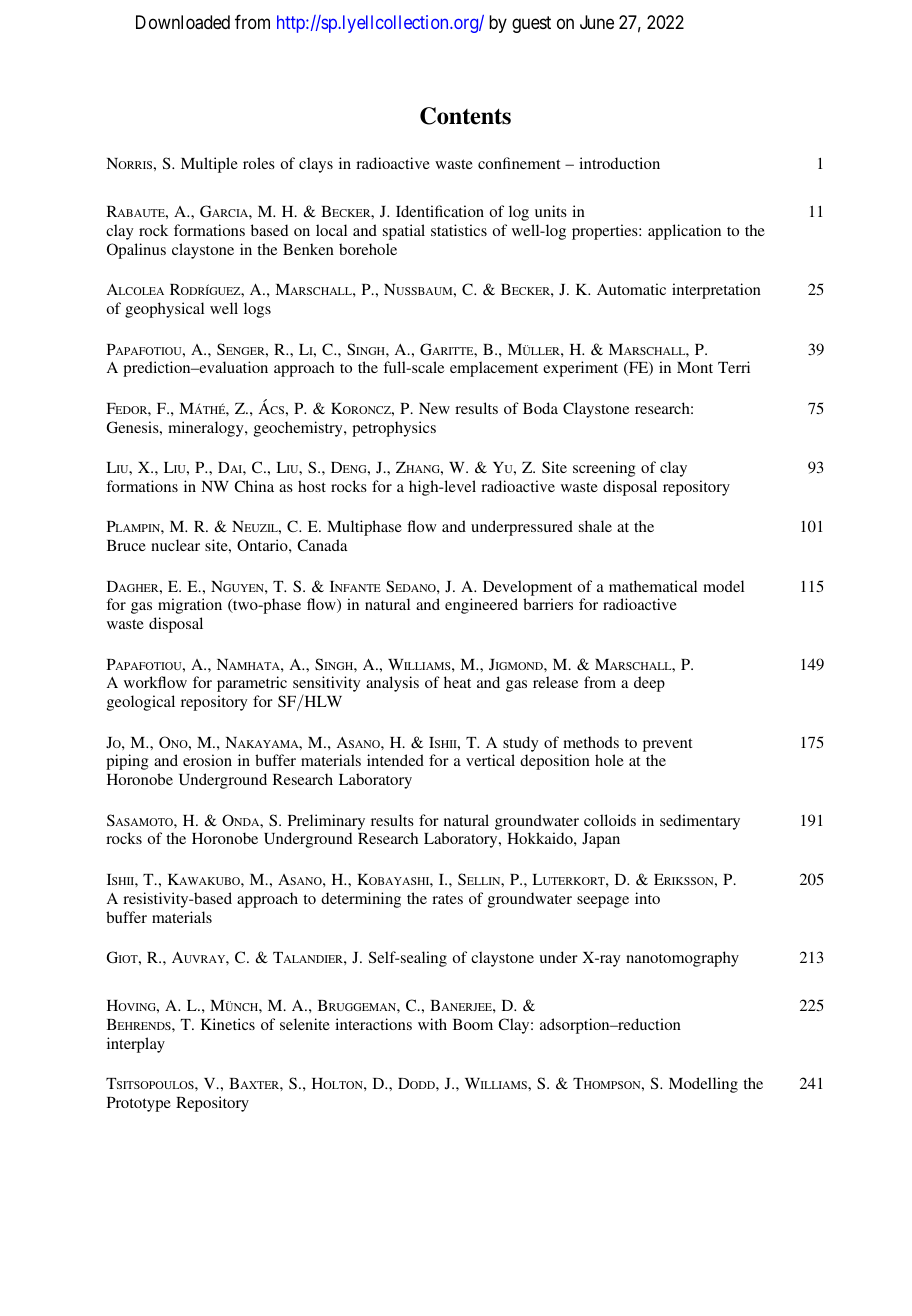 Image resolution: width=912 pixels, height=1316 pixels. Describe the element at coordinates (447, 899) in the screenshot. I see `rates` at that location.
